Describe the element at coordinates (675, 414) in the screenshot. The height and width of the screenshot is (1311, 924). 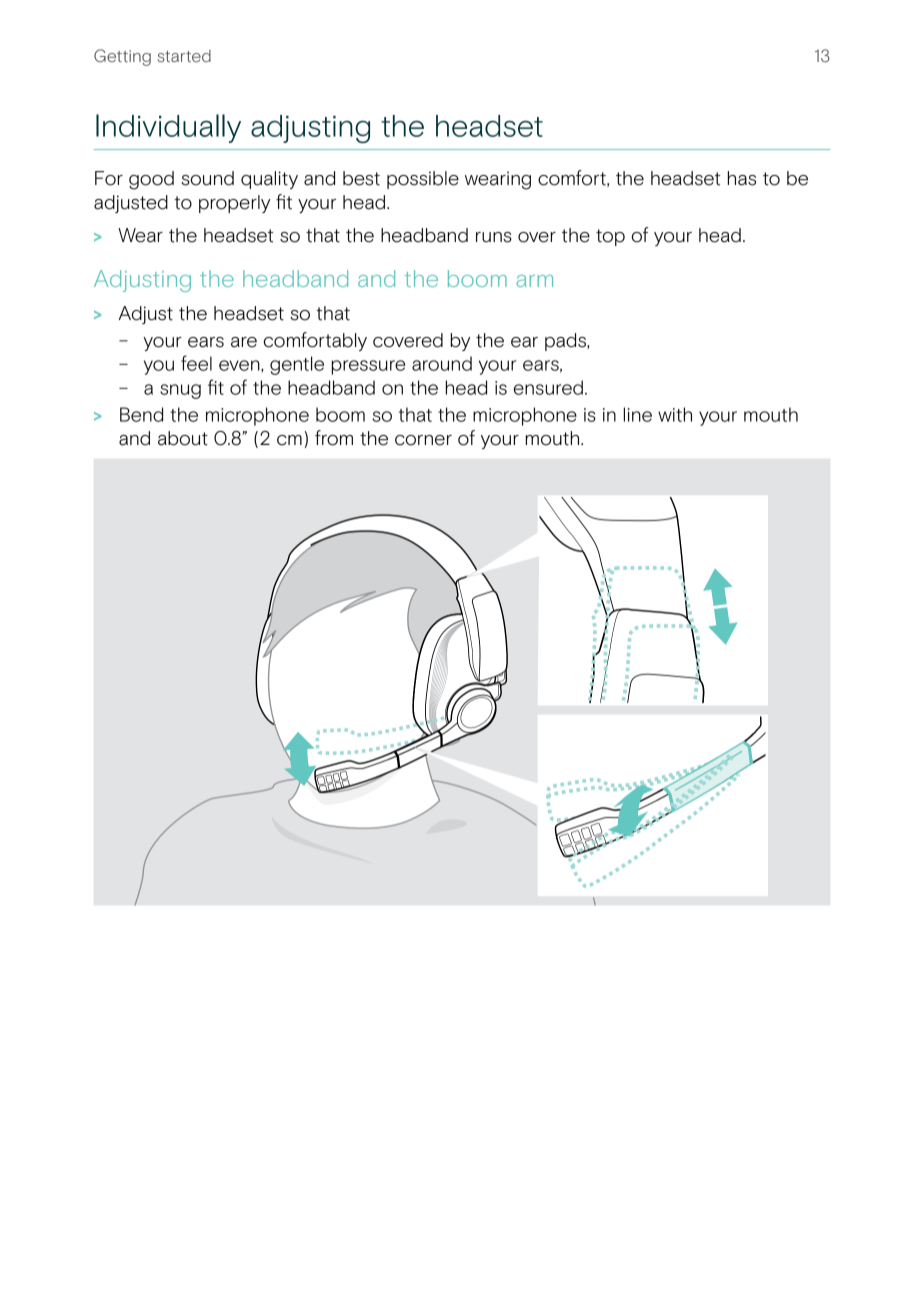
I see `with` at that location.
